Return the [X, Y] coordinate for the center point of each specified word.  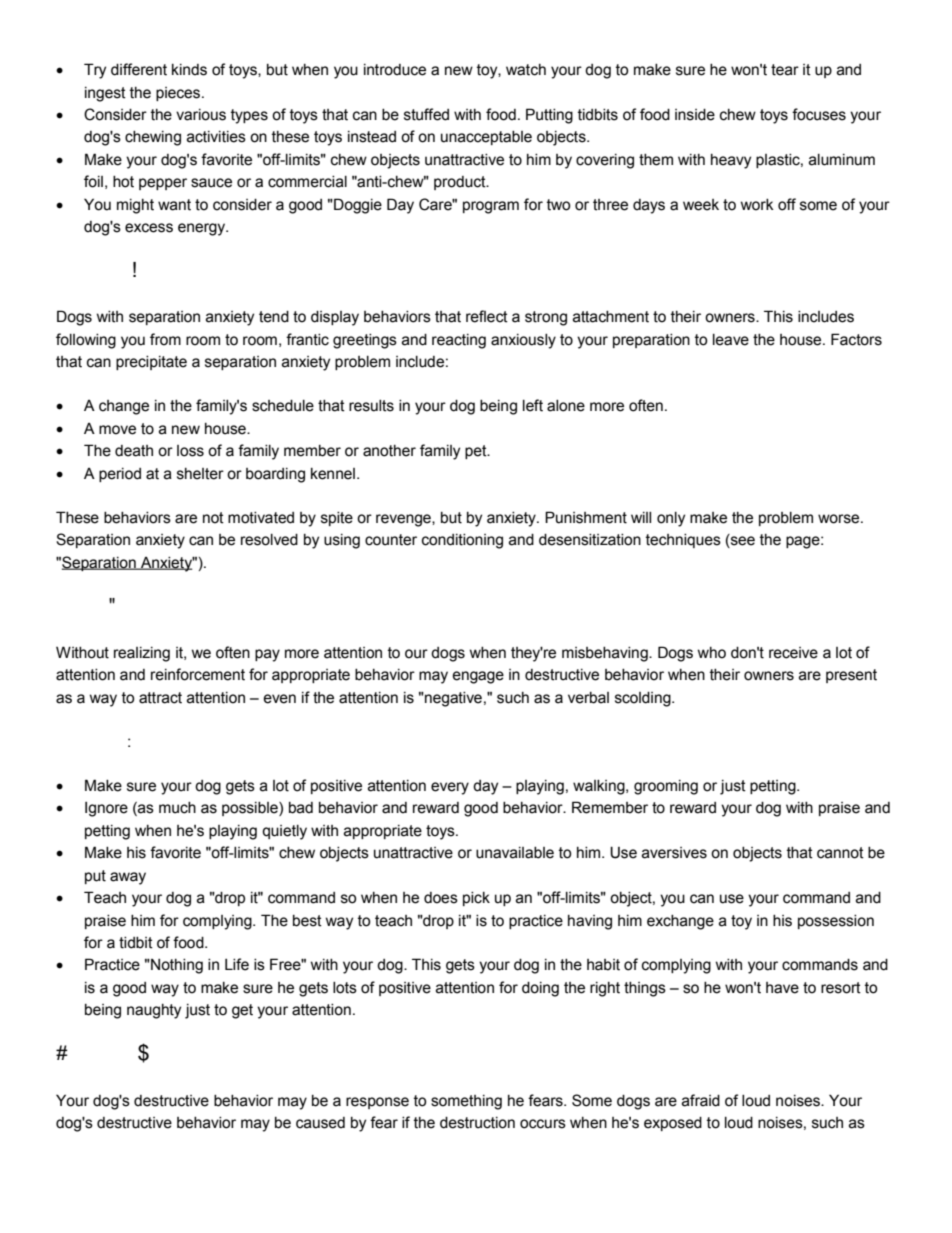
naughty [154, 1011]
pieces [179, 94]
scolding [644, 699]
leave [731, 340]
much [177, 808]
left [533, 405]
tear [785, 70]
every [450, 788]
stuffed [426, 114]
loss [190, 451]
